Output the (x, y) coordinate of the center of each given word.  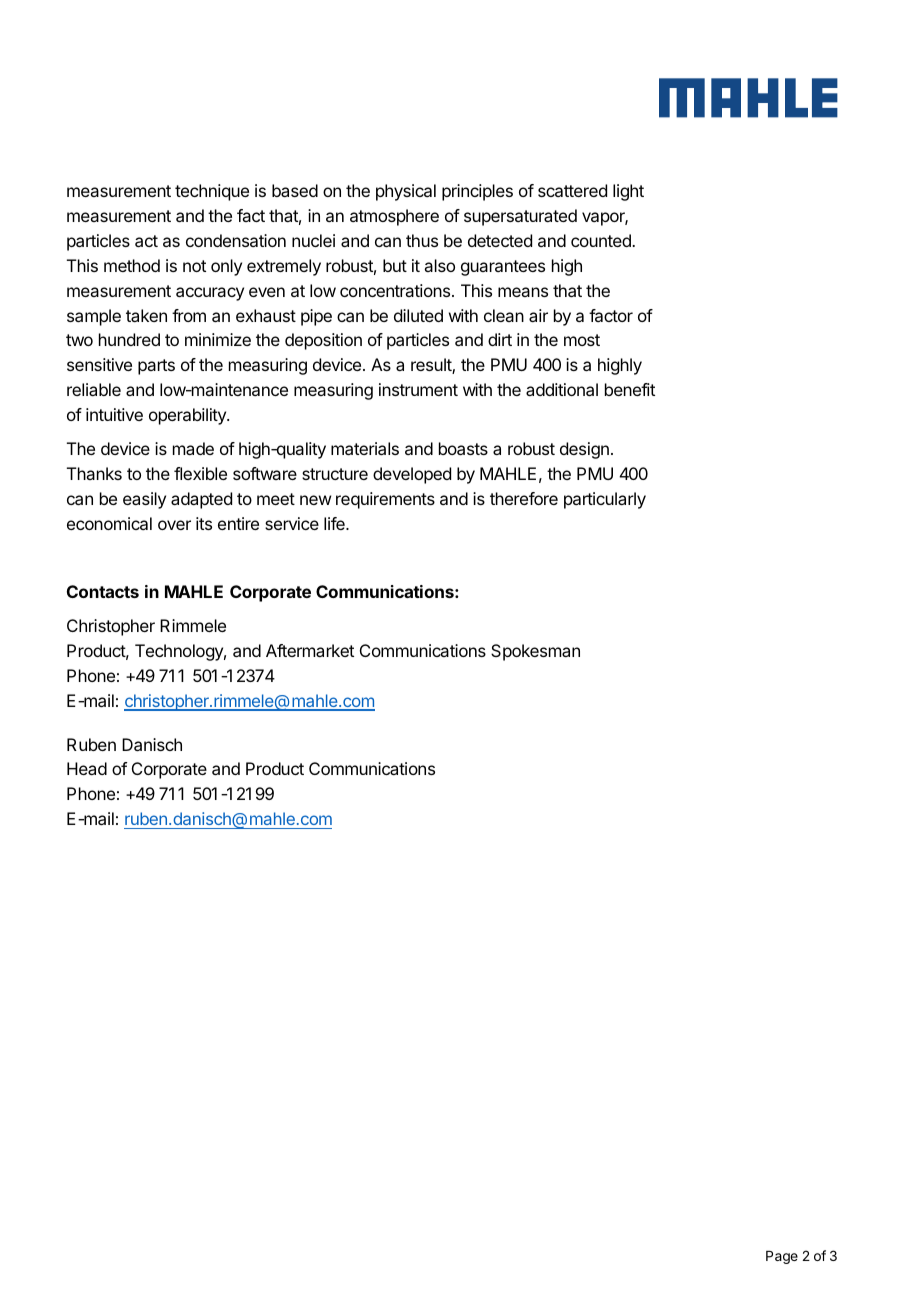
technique (212, 192)
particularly (605, 500)
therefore (524, 498)
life (335, 523)
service (292, 523)
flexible (200, 473)
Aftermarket (310, 650)
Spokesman (535, 652)
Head (87, 768)
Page (782, 1257)
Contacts (103, 591)
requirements (385, 500)
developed (412, 475)
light (628, 192)
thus (422, 240)
